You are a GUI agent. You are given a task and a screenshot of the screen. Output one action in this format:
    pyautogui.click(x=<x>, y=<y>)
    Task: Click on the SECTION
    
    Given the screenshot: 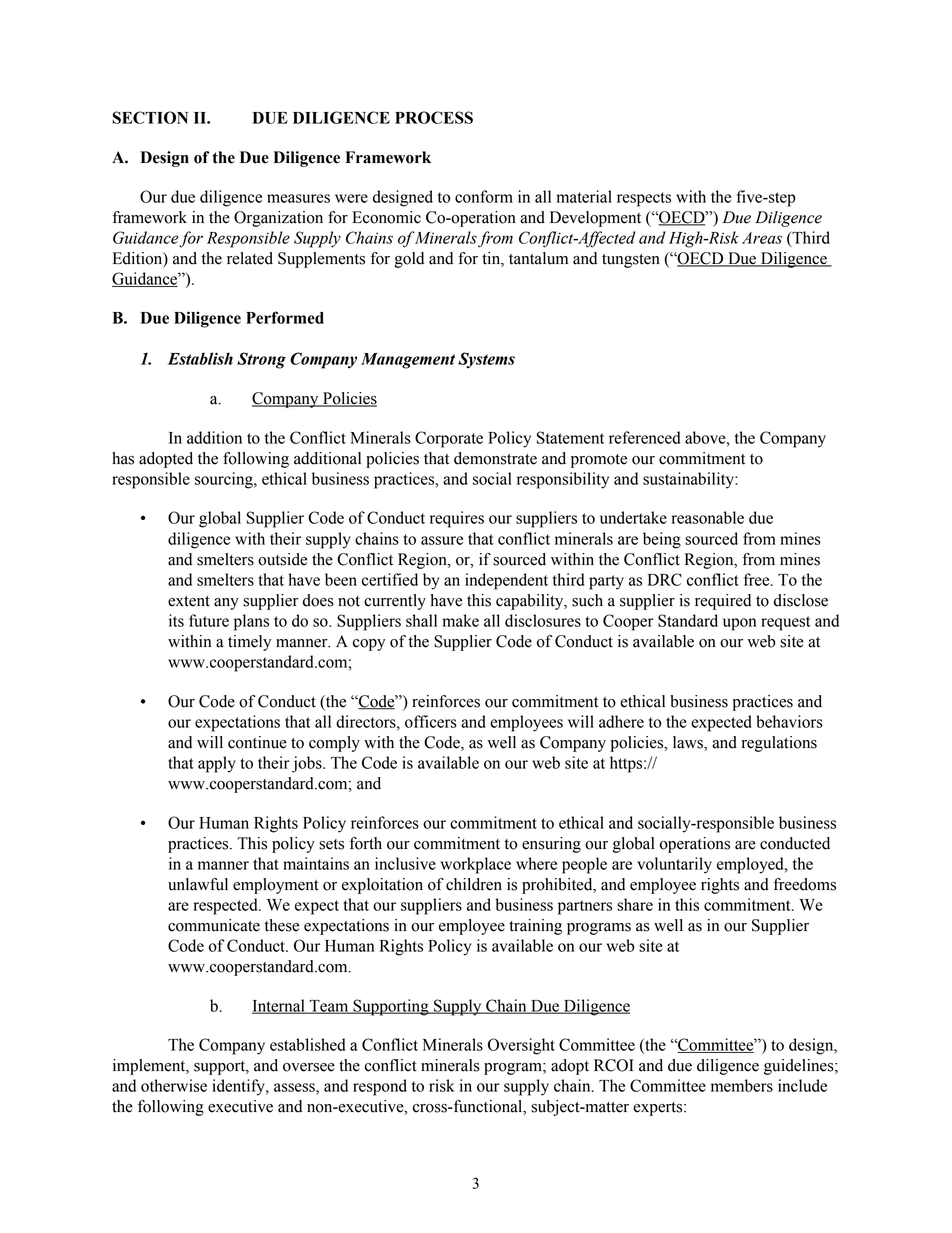 What is the action you would take?
    pyautogui.click(x=150, y=117)
